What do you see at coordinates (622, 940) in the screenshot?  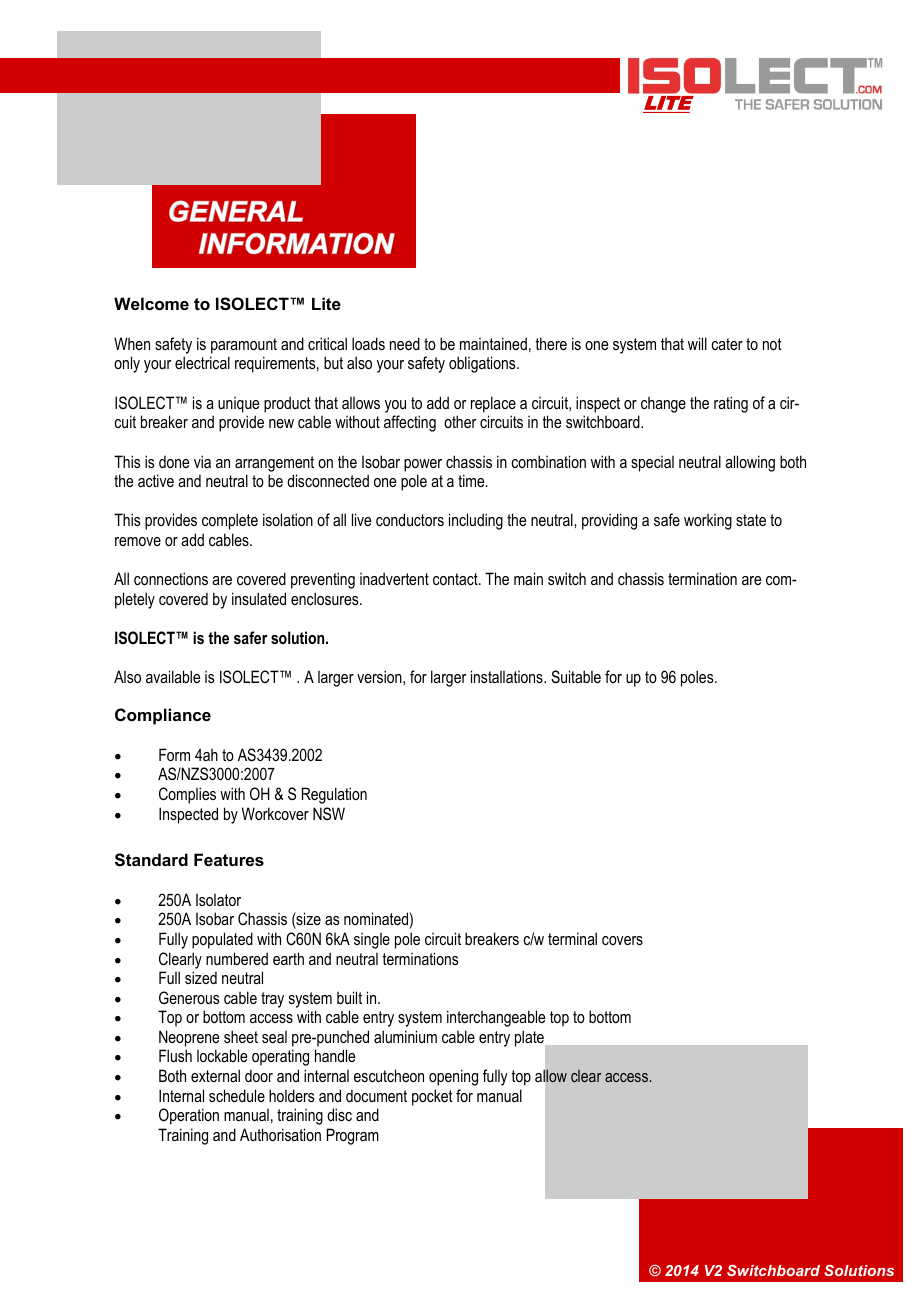 I see `covers` at bounding box center [622, 940].
